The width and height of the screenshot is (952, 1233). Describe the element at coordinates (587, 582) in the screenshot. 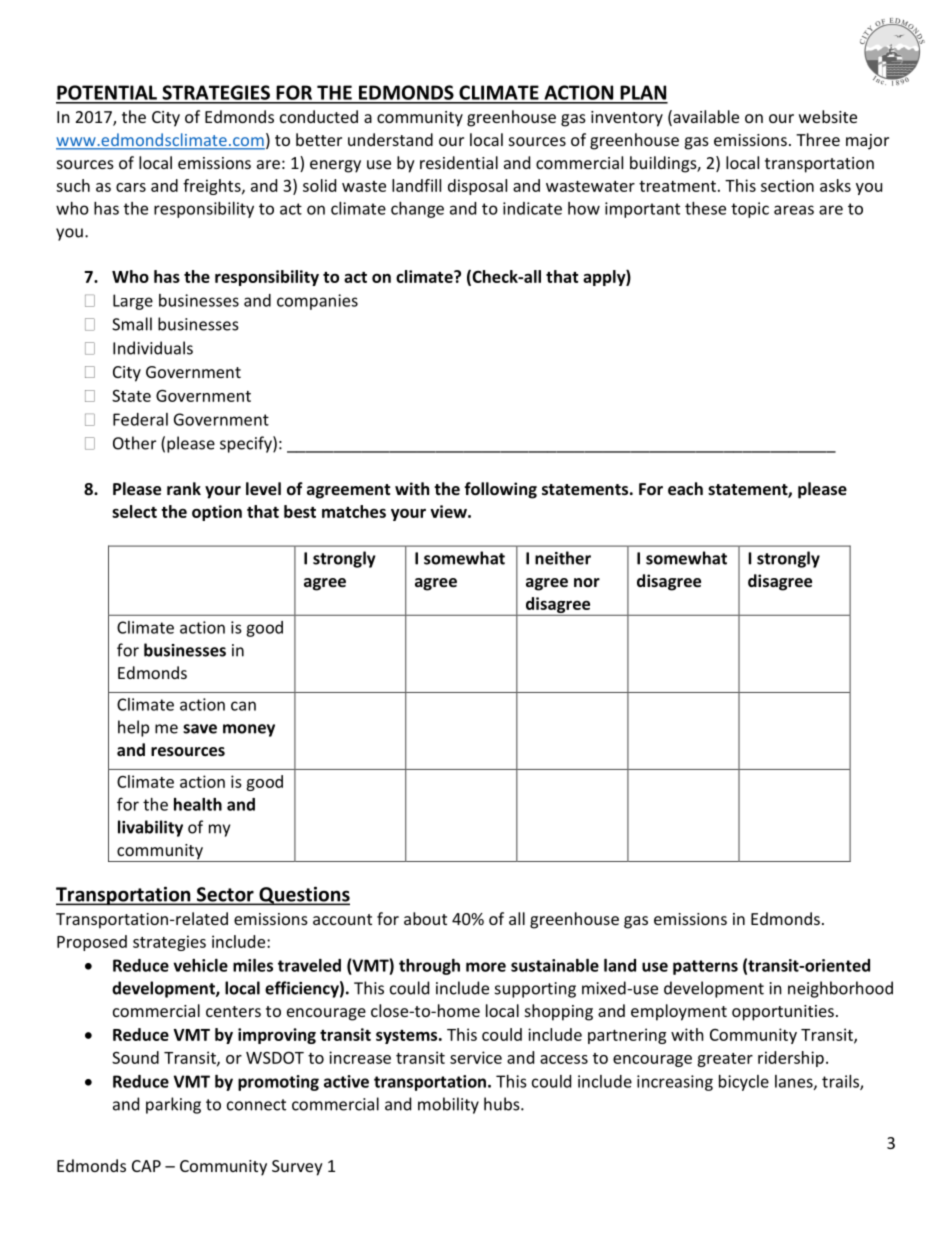

I see `nor` at that location.
